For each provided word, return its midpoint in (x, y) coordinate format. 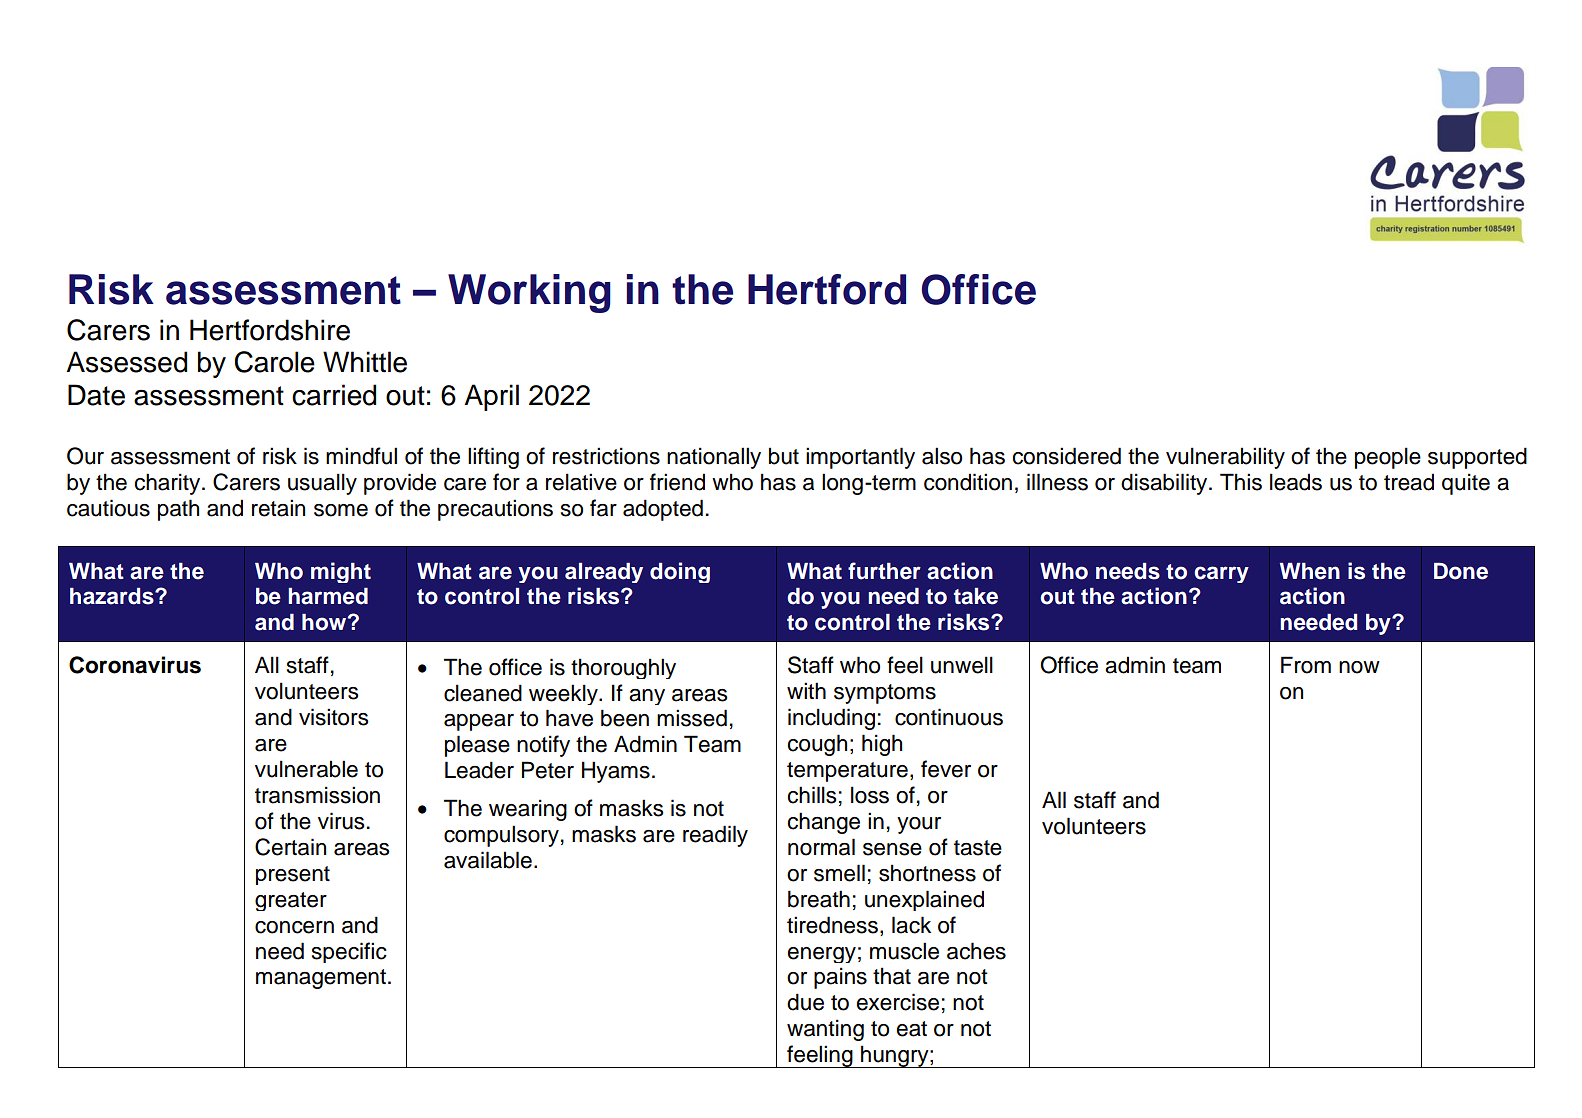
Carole (274, 362)
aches (976, 951)
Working (529, 293)
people (1388, 458)
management (322, 979)
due (805, 1002)
